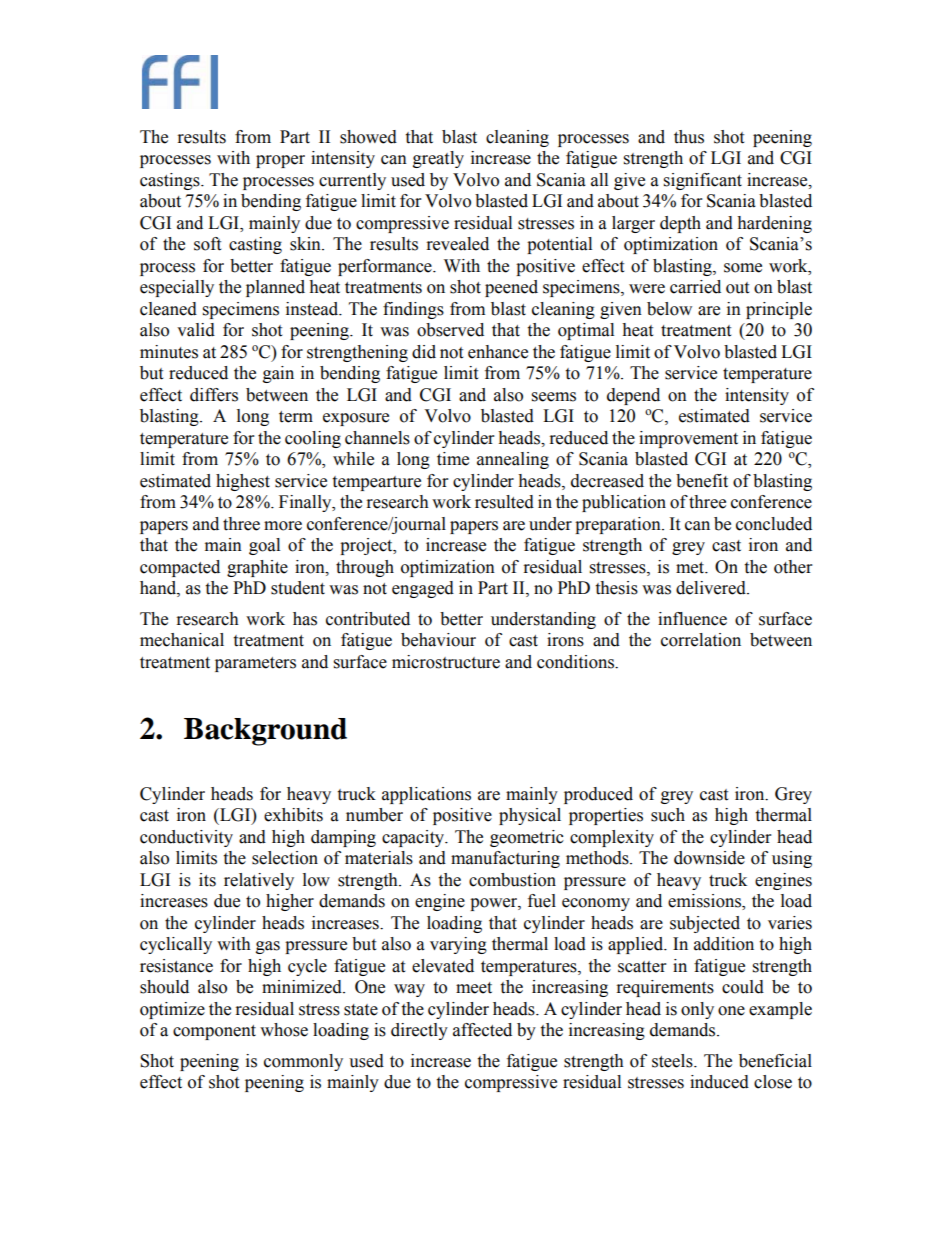  Describe the element at coordinates (702, 481) in the image. I see `benefit` at that location.
